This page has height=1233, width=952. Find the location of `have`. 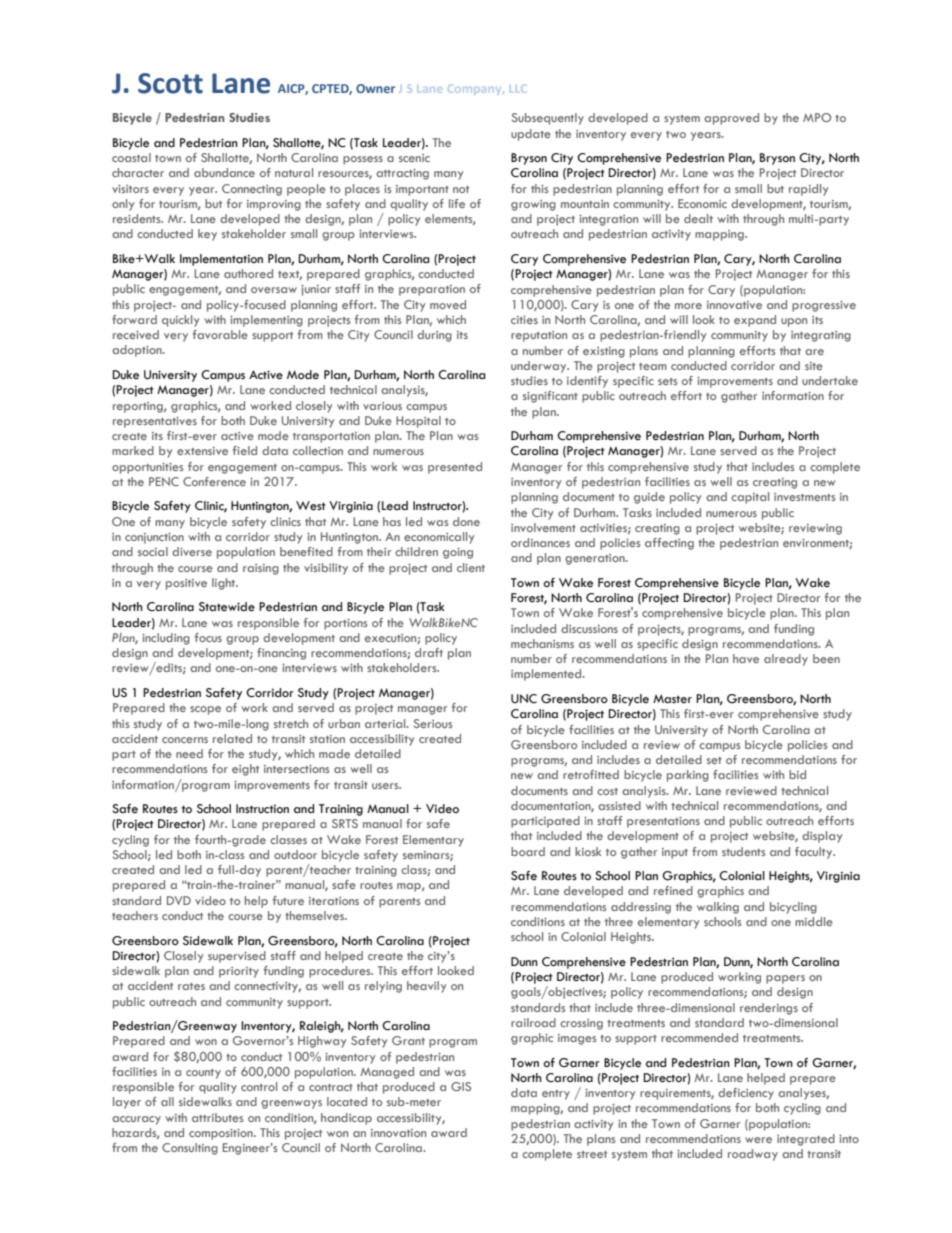

have is located at coordinates (746, 658).
